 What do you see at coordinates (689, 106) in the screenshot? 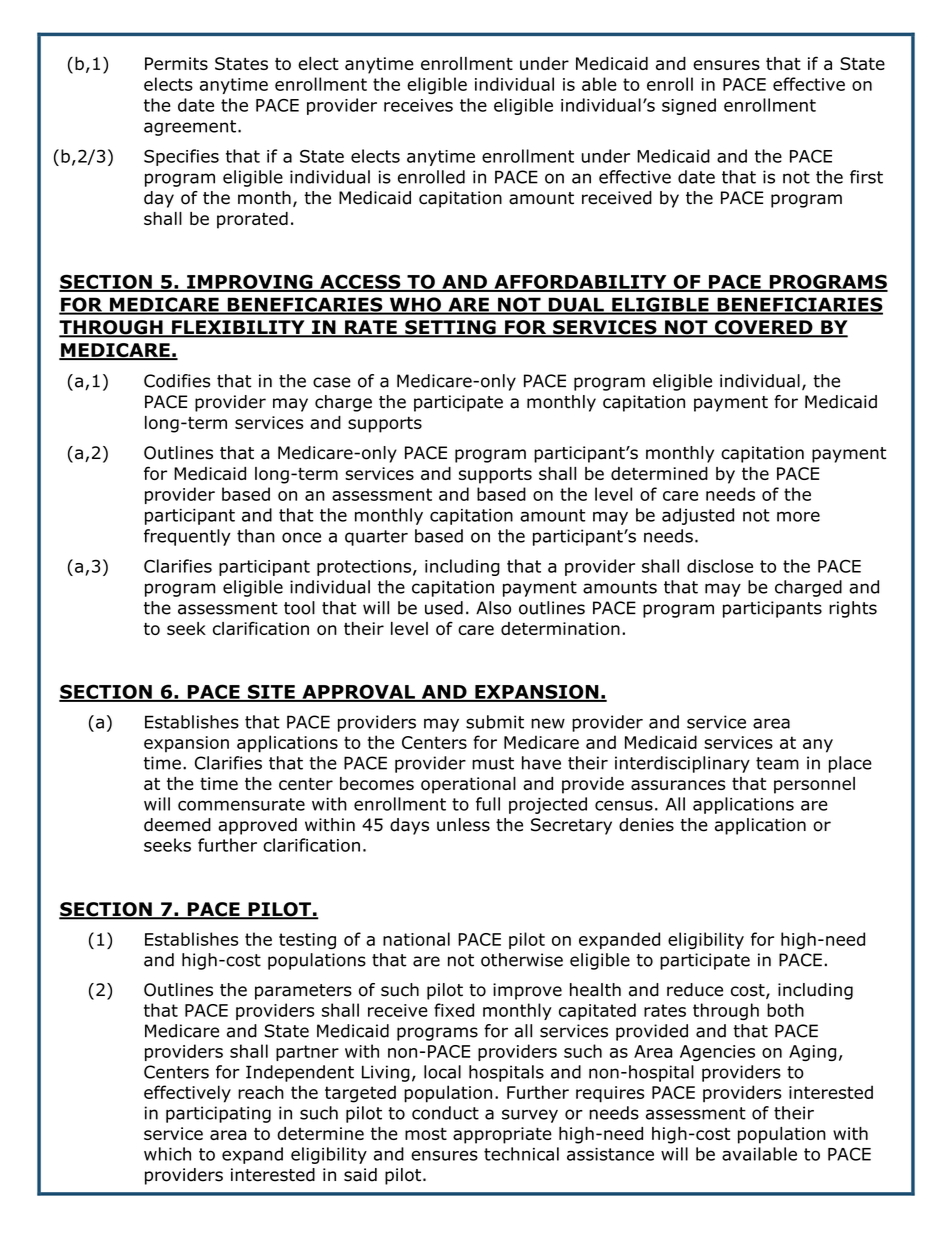
I see `signed` at bounding box center [689, 106].
